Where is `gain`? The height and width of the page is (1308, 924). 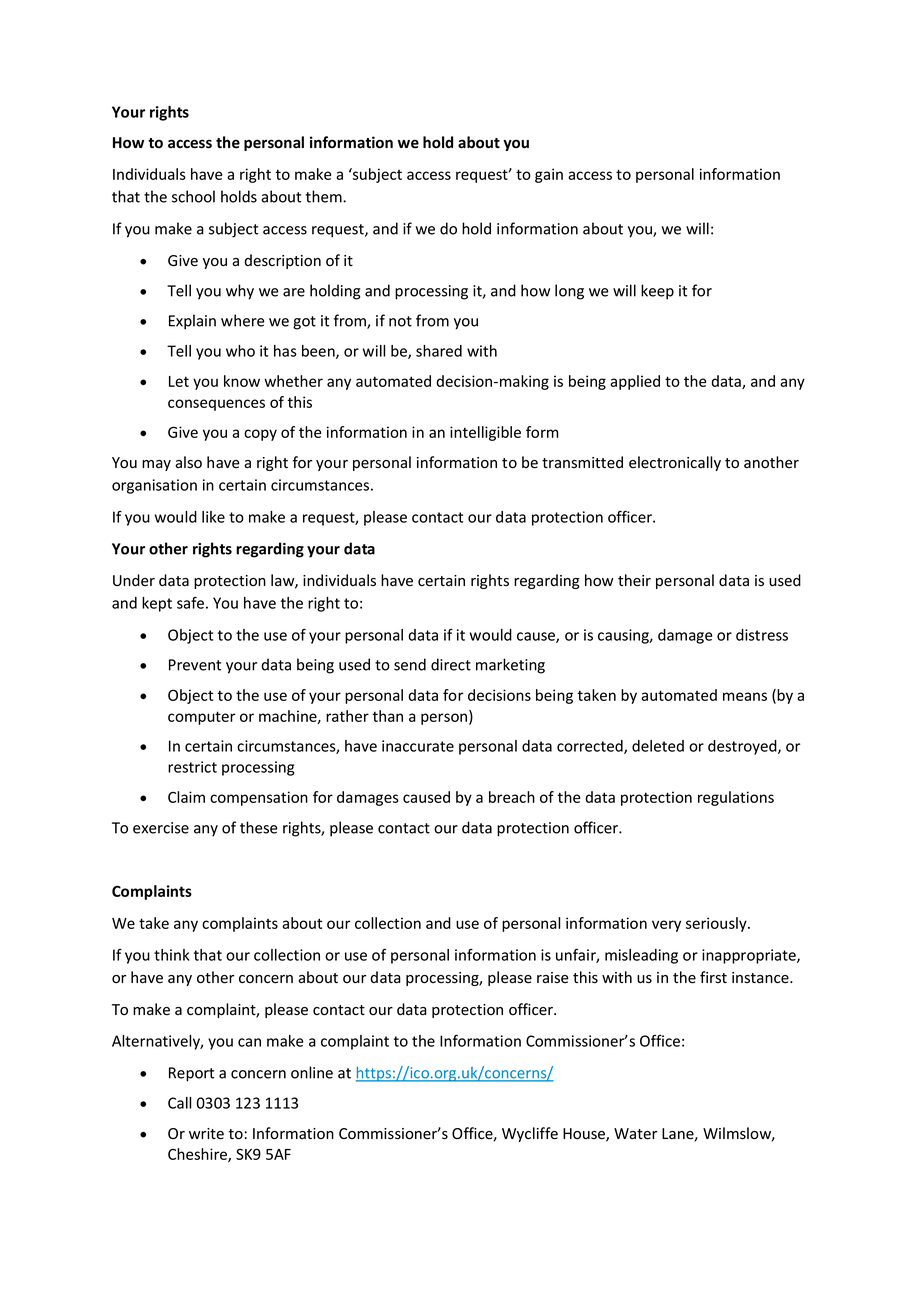
gain is located at coordinates (549, 175).
